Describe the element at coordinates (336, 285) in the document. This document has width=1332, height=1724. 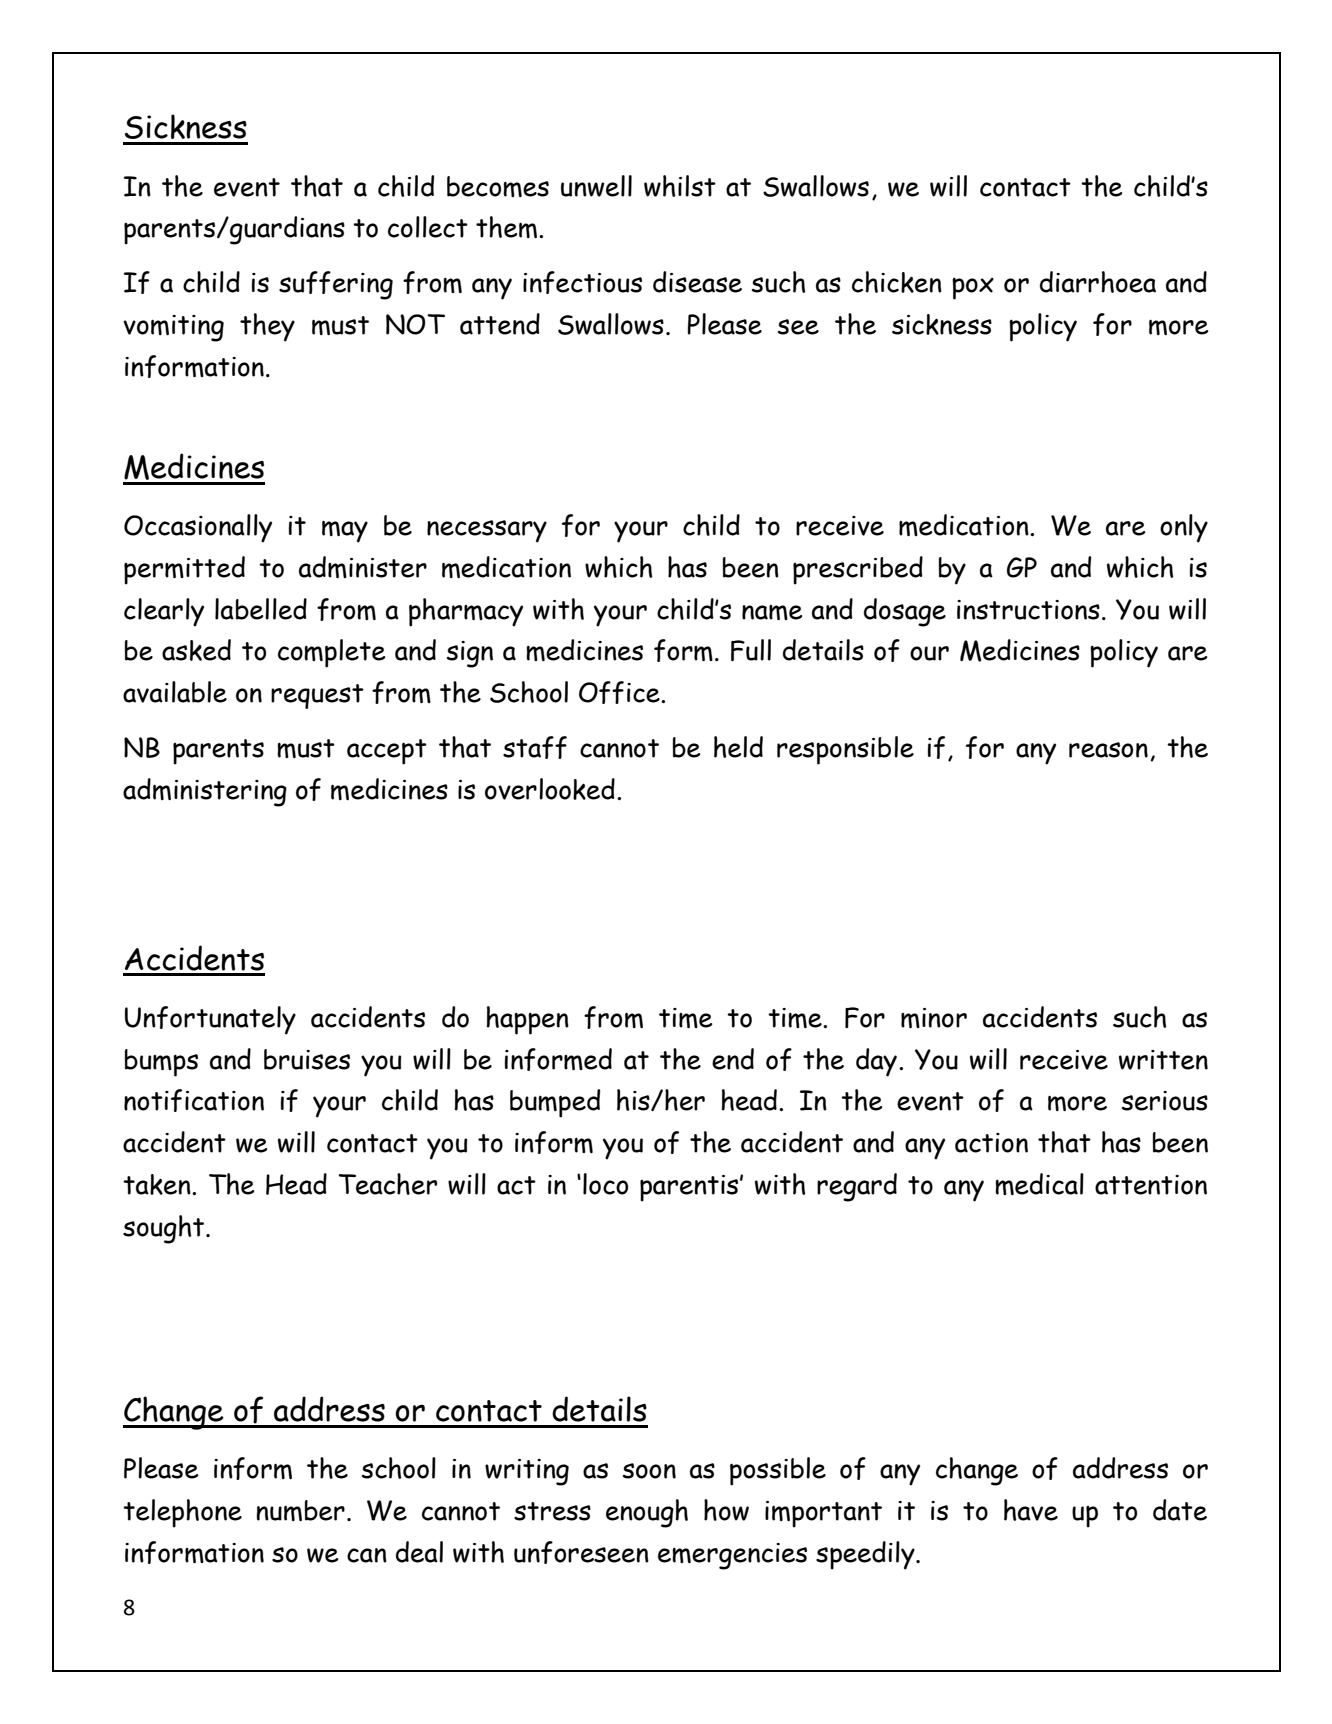
I see `suffering` at that location.
